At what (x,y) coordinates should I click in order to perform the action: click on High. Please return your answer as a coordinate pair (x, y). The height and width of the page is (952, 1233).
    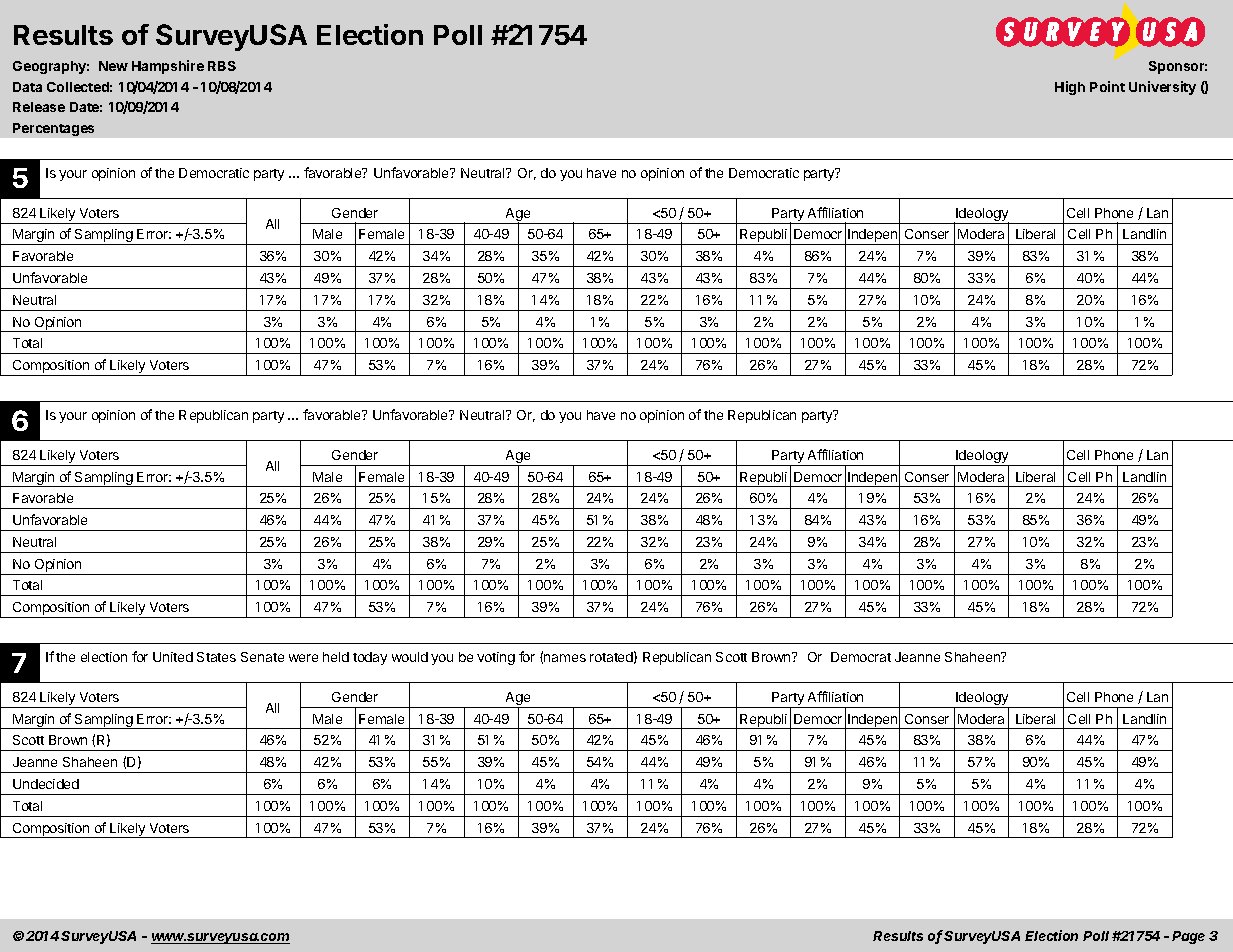
    Looking at the image, I should click on (1070, 88).
